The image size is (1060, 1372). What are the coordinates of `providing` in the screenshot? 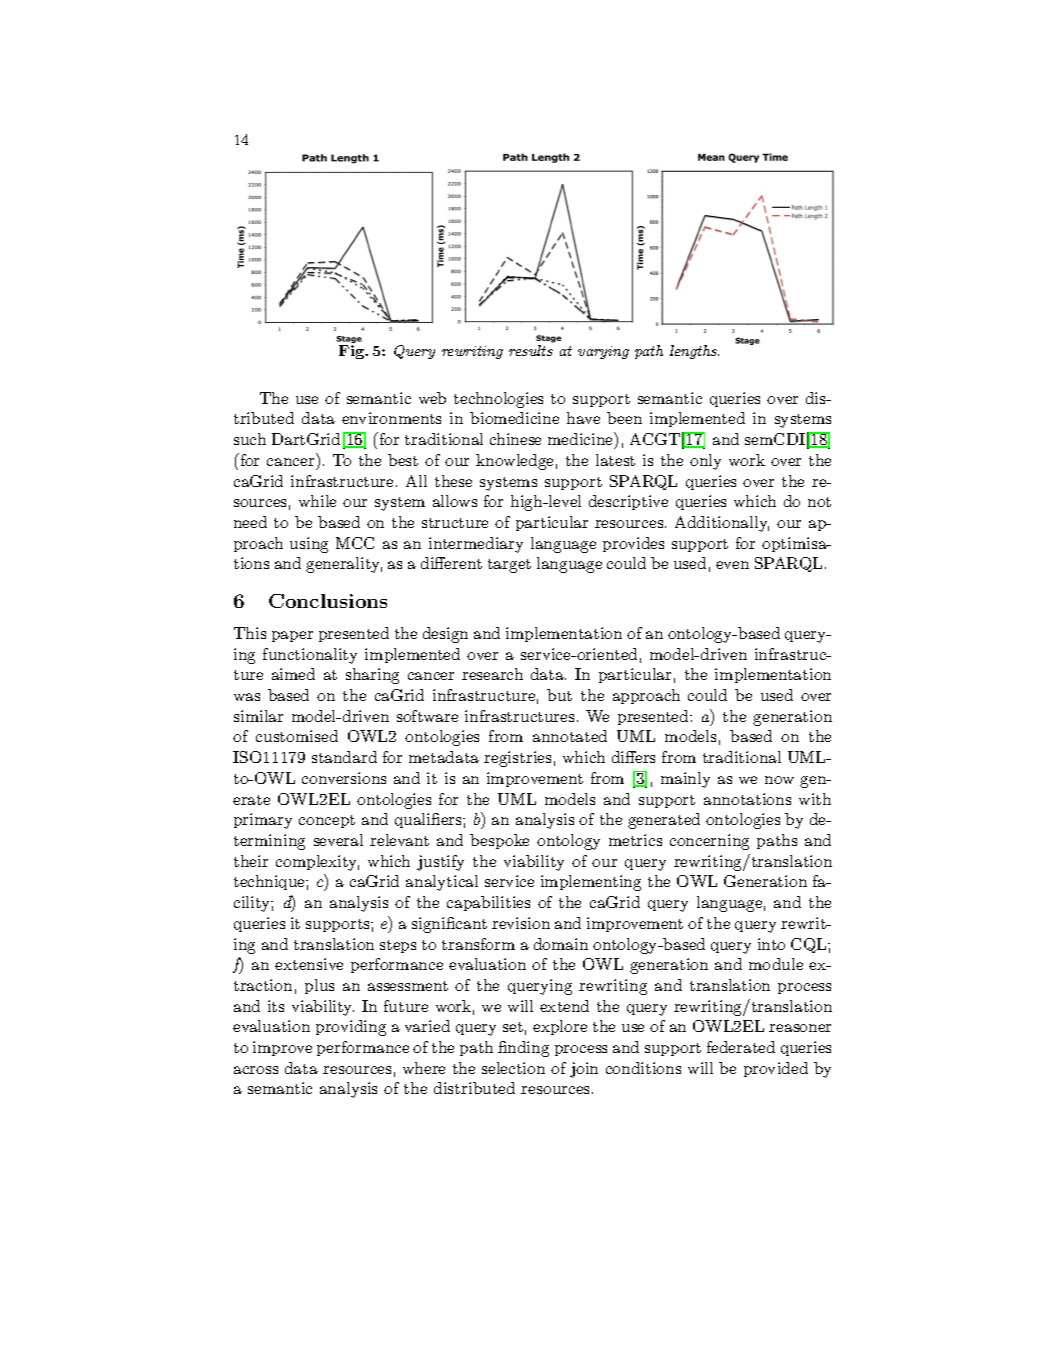 It's located at (351, 1028).
